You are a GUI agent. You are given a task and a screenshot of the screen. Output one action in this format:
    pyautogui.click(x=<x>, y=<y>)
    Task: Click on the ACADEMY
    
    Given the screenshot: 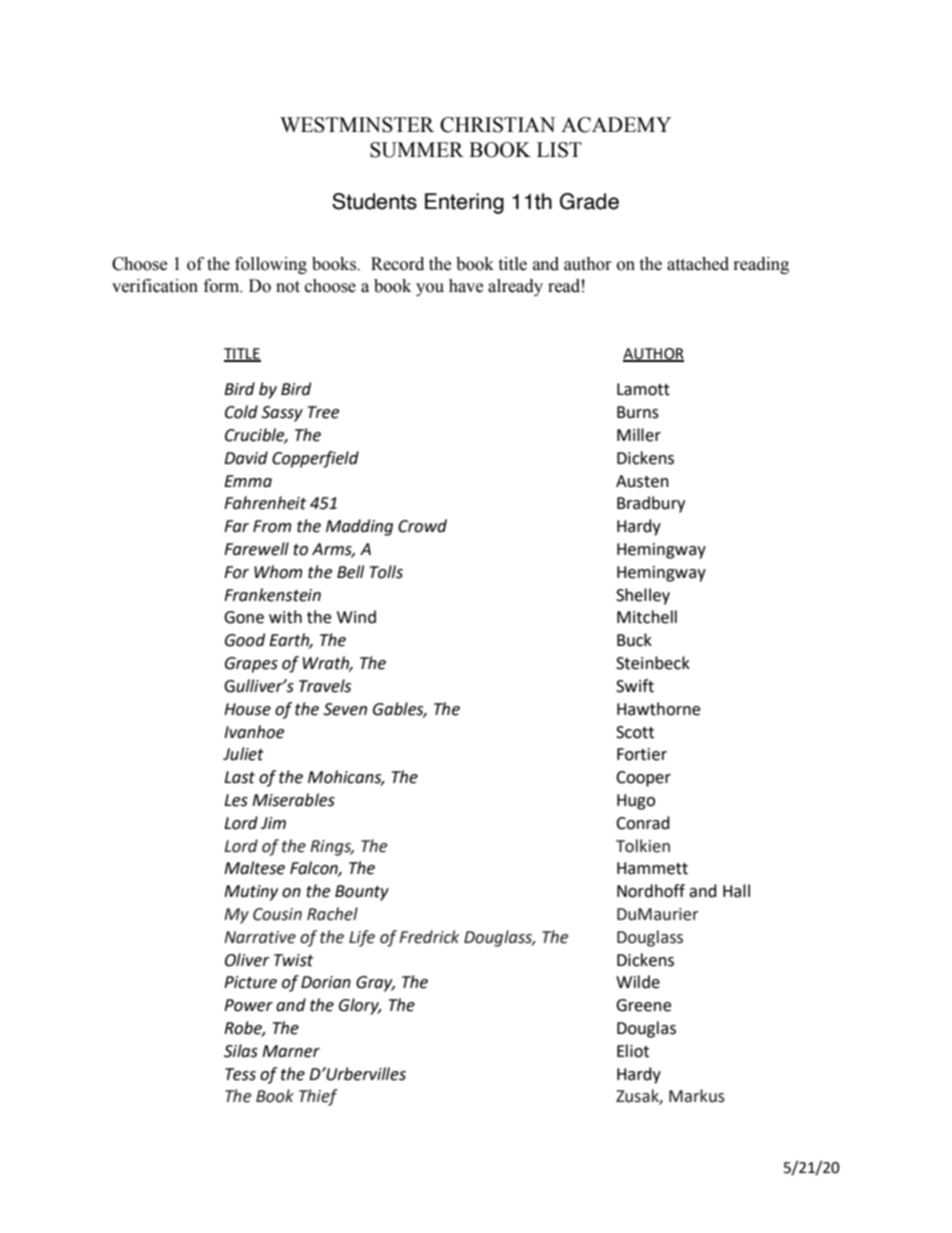 What is the action you would take?
    pyautogui.click(x=616, y=125)
